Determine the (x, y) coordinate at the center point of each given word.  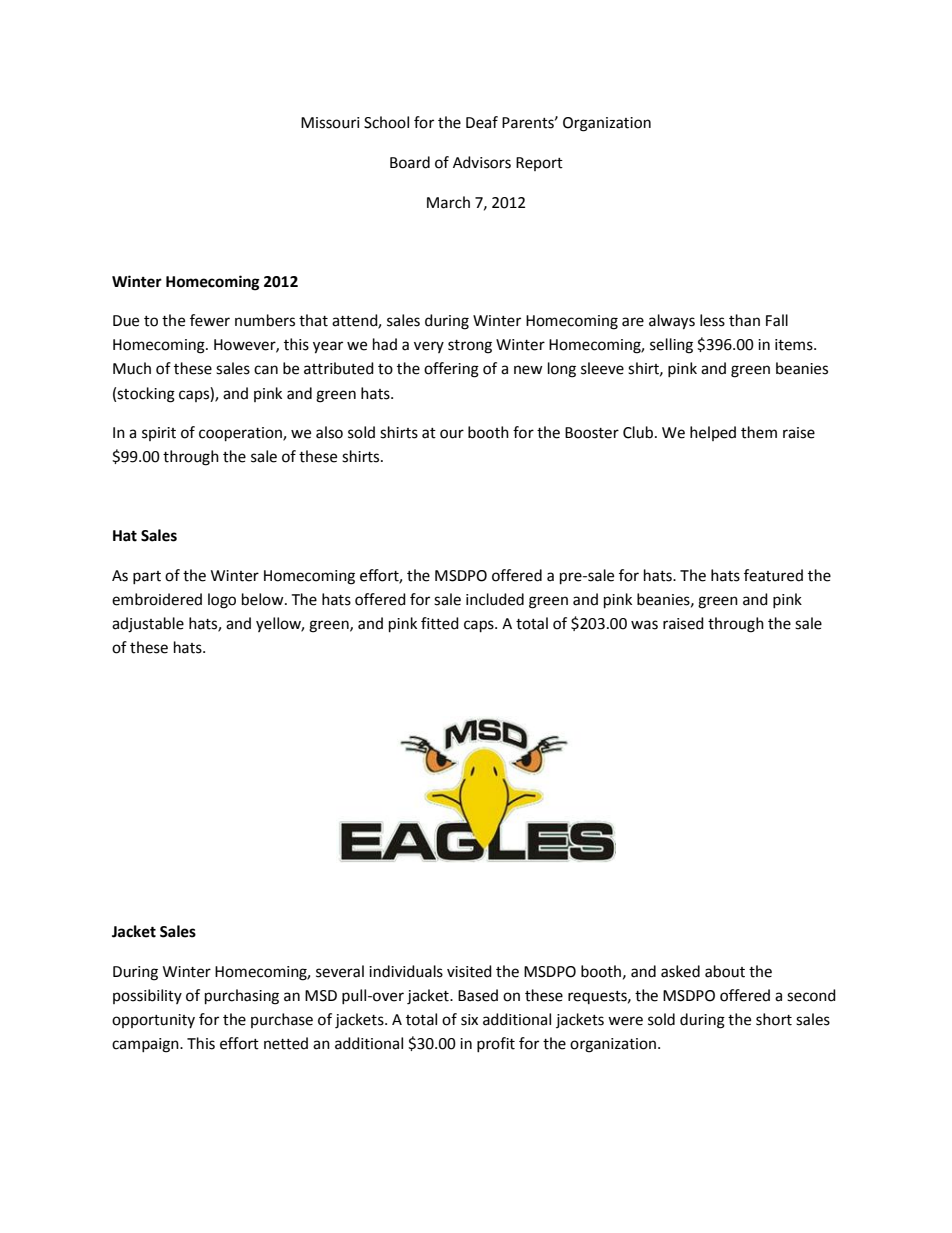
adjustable (148, 625)
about (725, 971)
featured (773, 575)
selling (671, 346)
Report (539, 164)
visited (469, 971)
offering (451, 370)
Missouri (330, 123)
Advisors (482, 162)
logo (222, 601)
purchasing (242, 997)
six (469, 1020)
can (266, 370)
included (495, 599)
